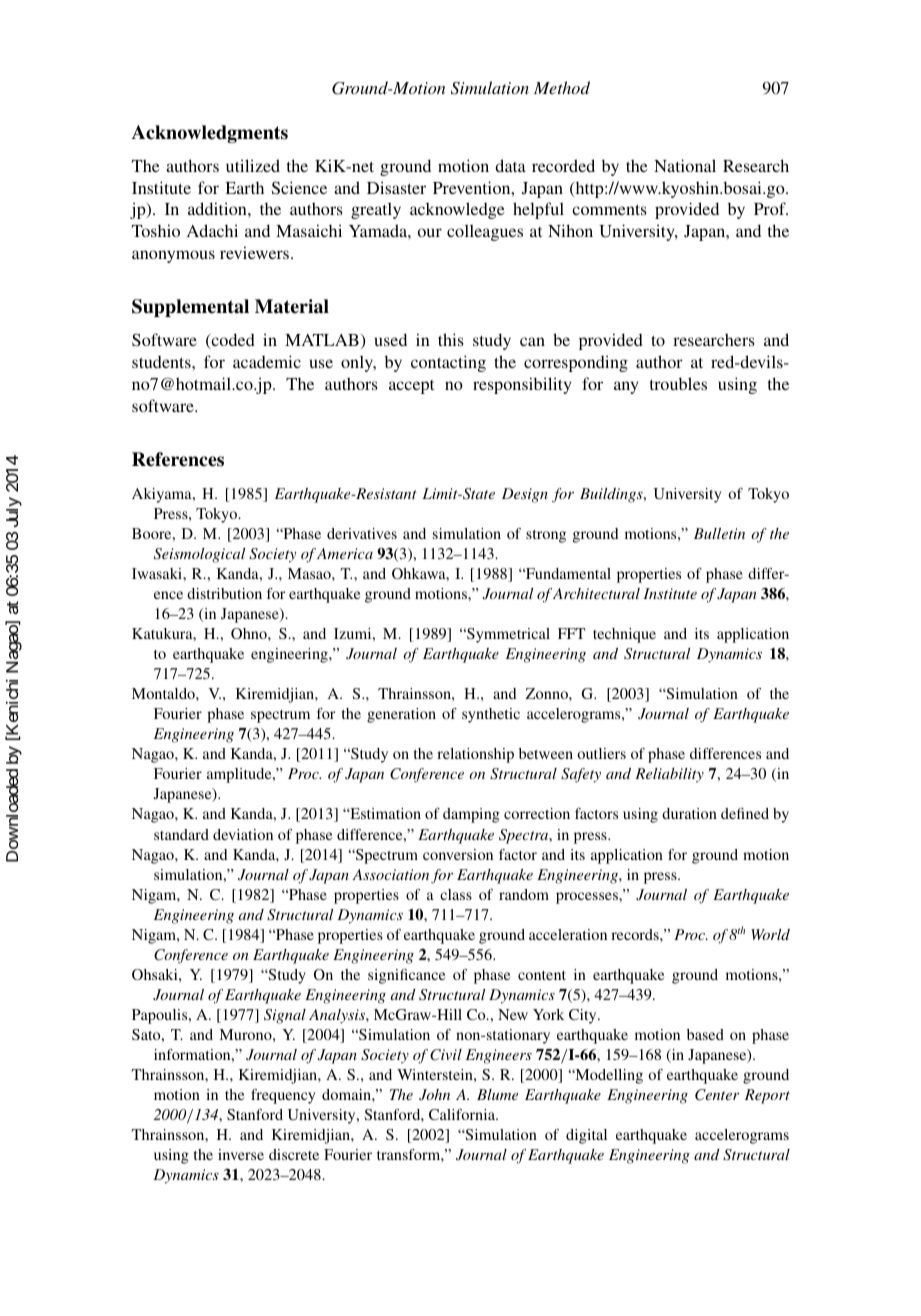  I want to click on Ohno, so click(250, 633).
